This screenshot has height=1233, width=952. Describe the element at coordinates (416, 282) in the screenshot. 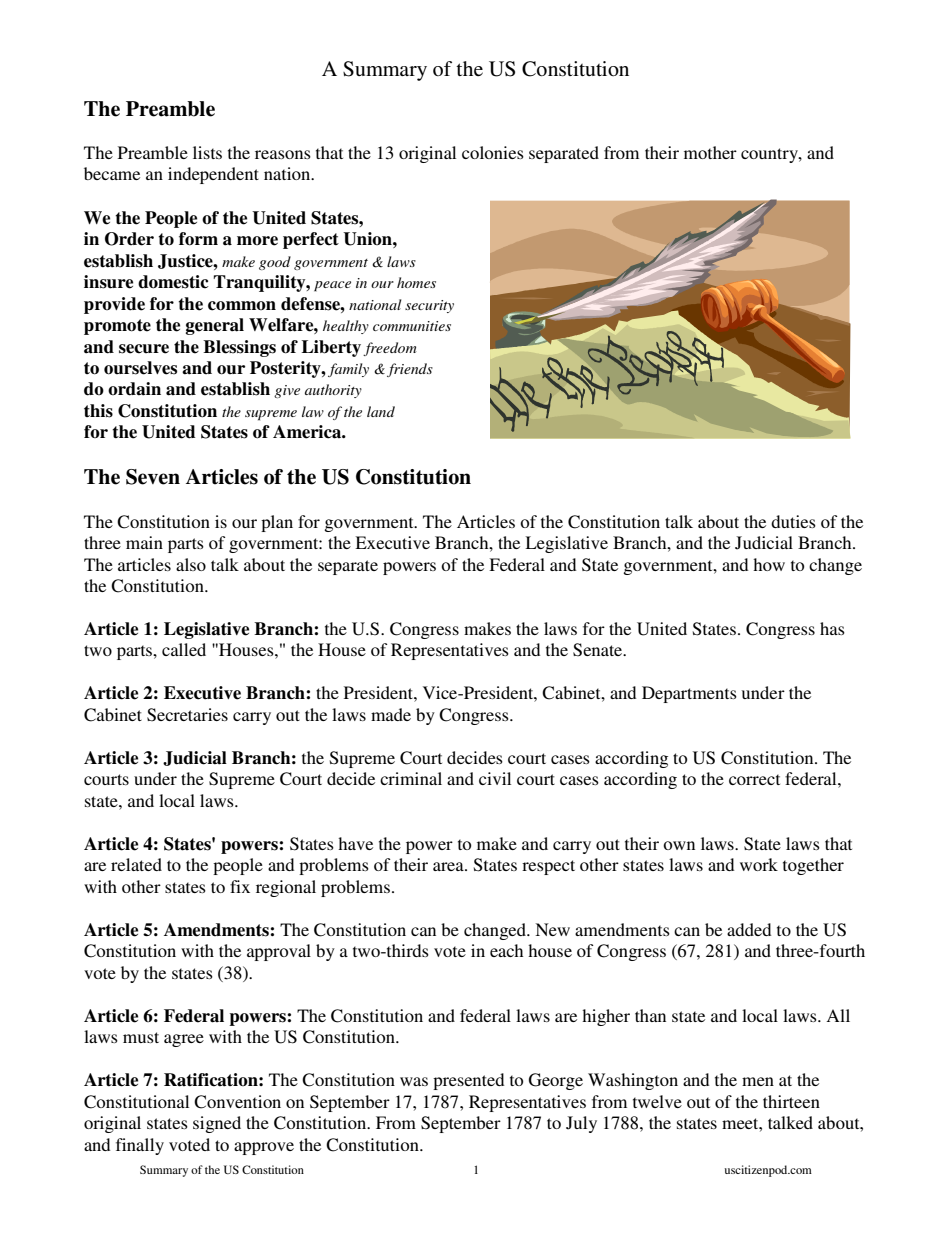

I see `homes` at that location.
